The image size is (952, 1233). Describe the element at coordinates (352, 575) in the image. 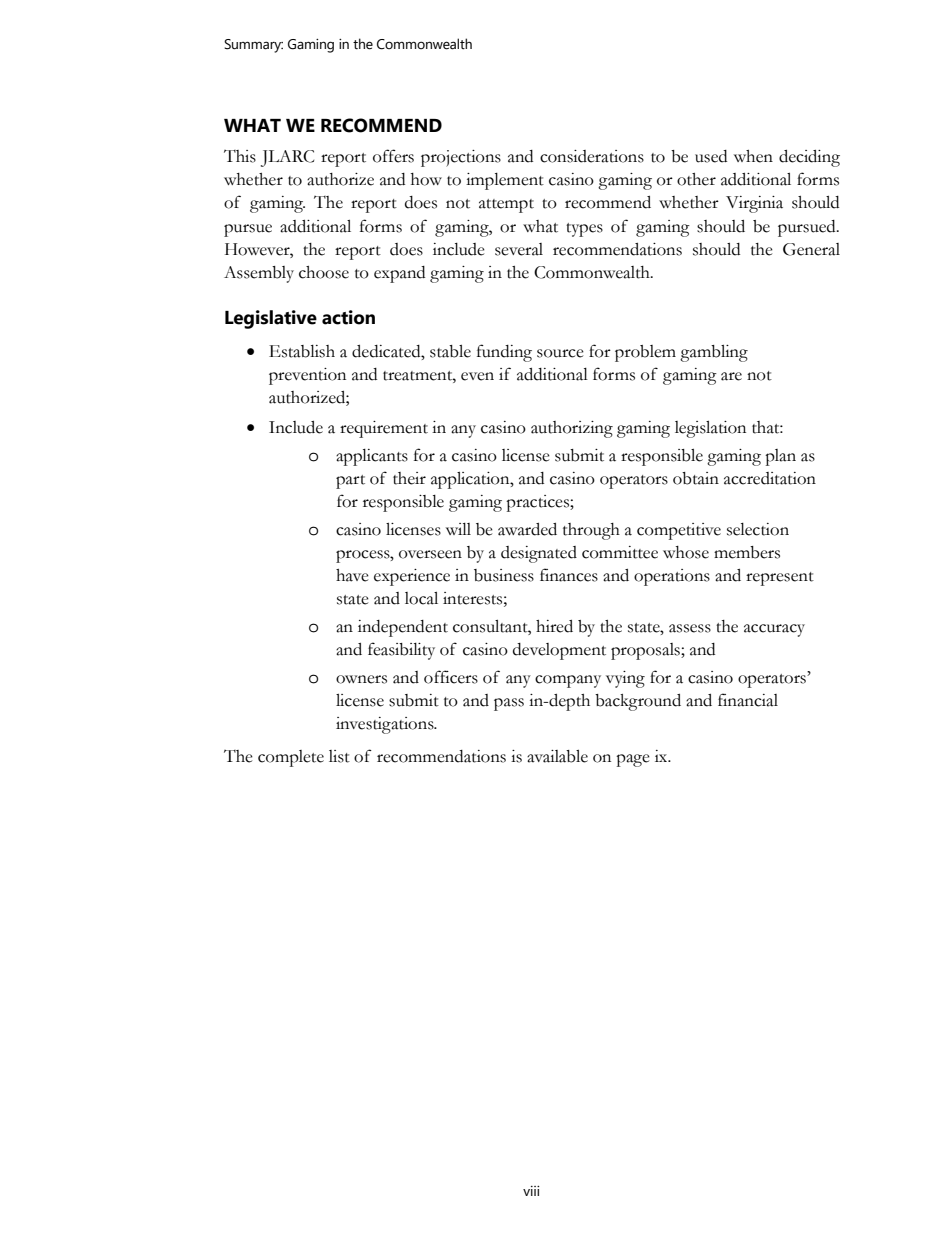

I see `have` at that location.
